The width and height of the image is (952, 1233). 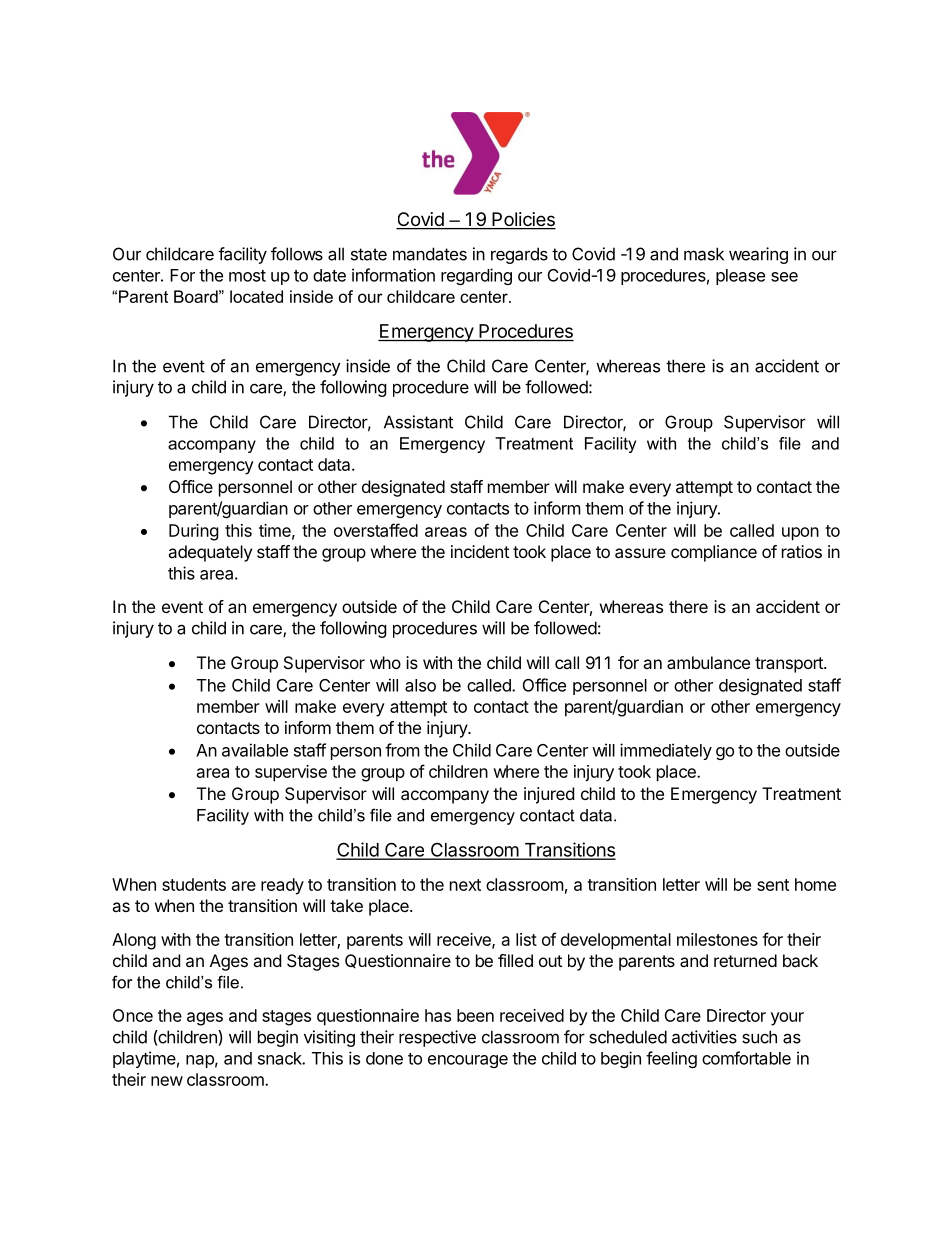 I want to click on new, so click(x=167, y=1081).
